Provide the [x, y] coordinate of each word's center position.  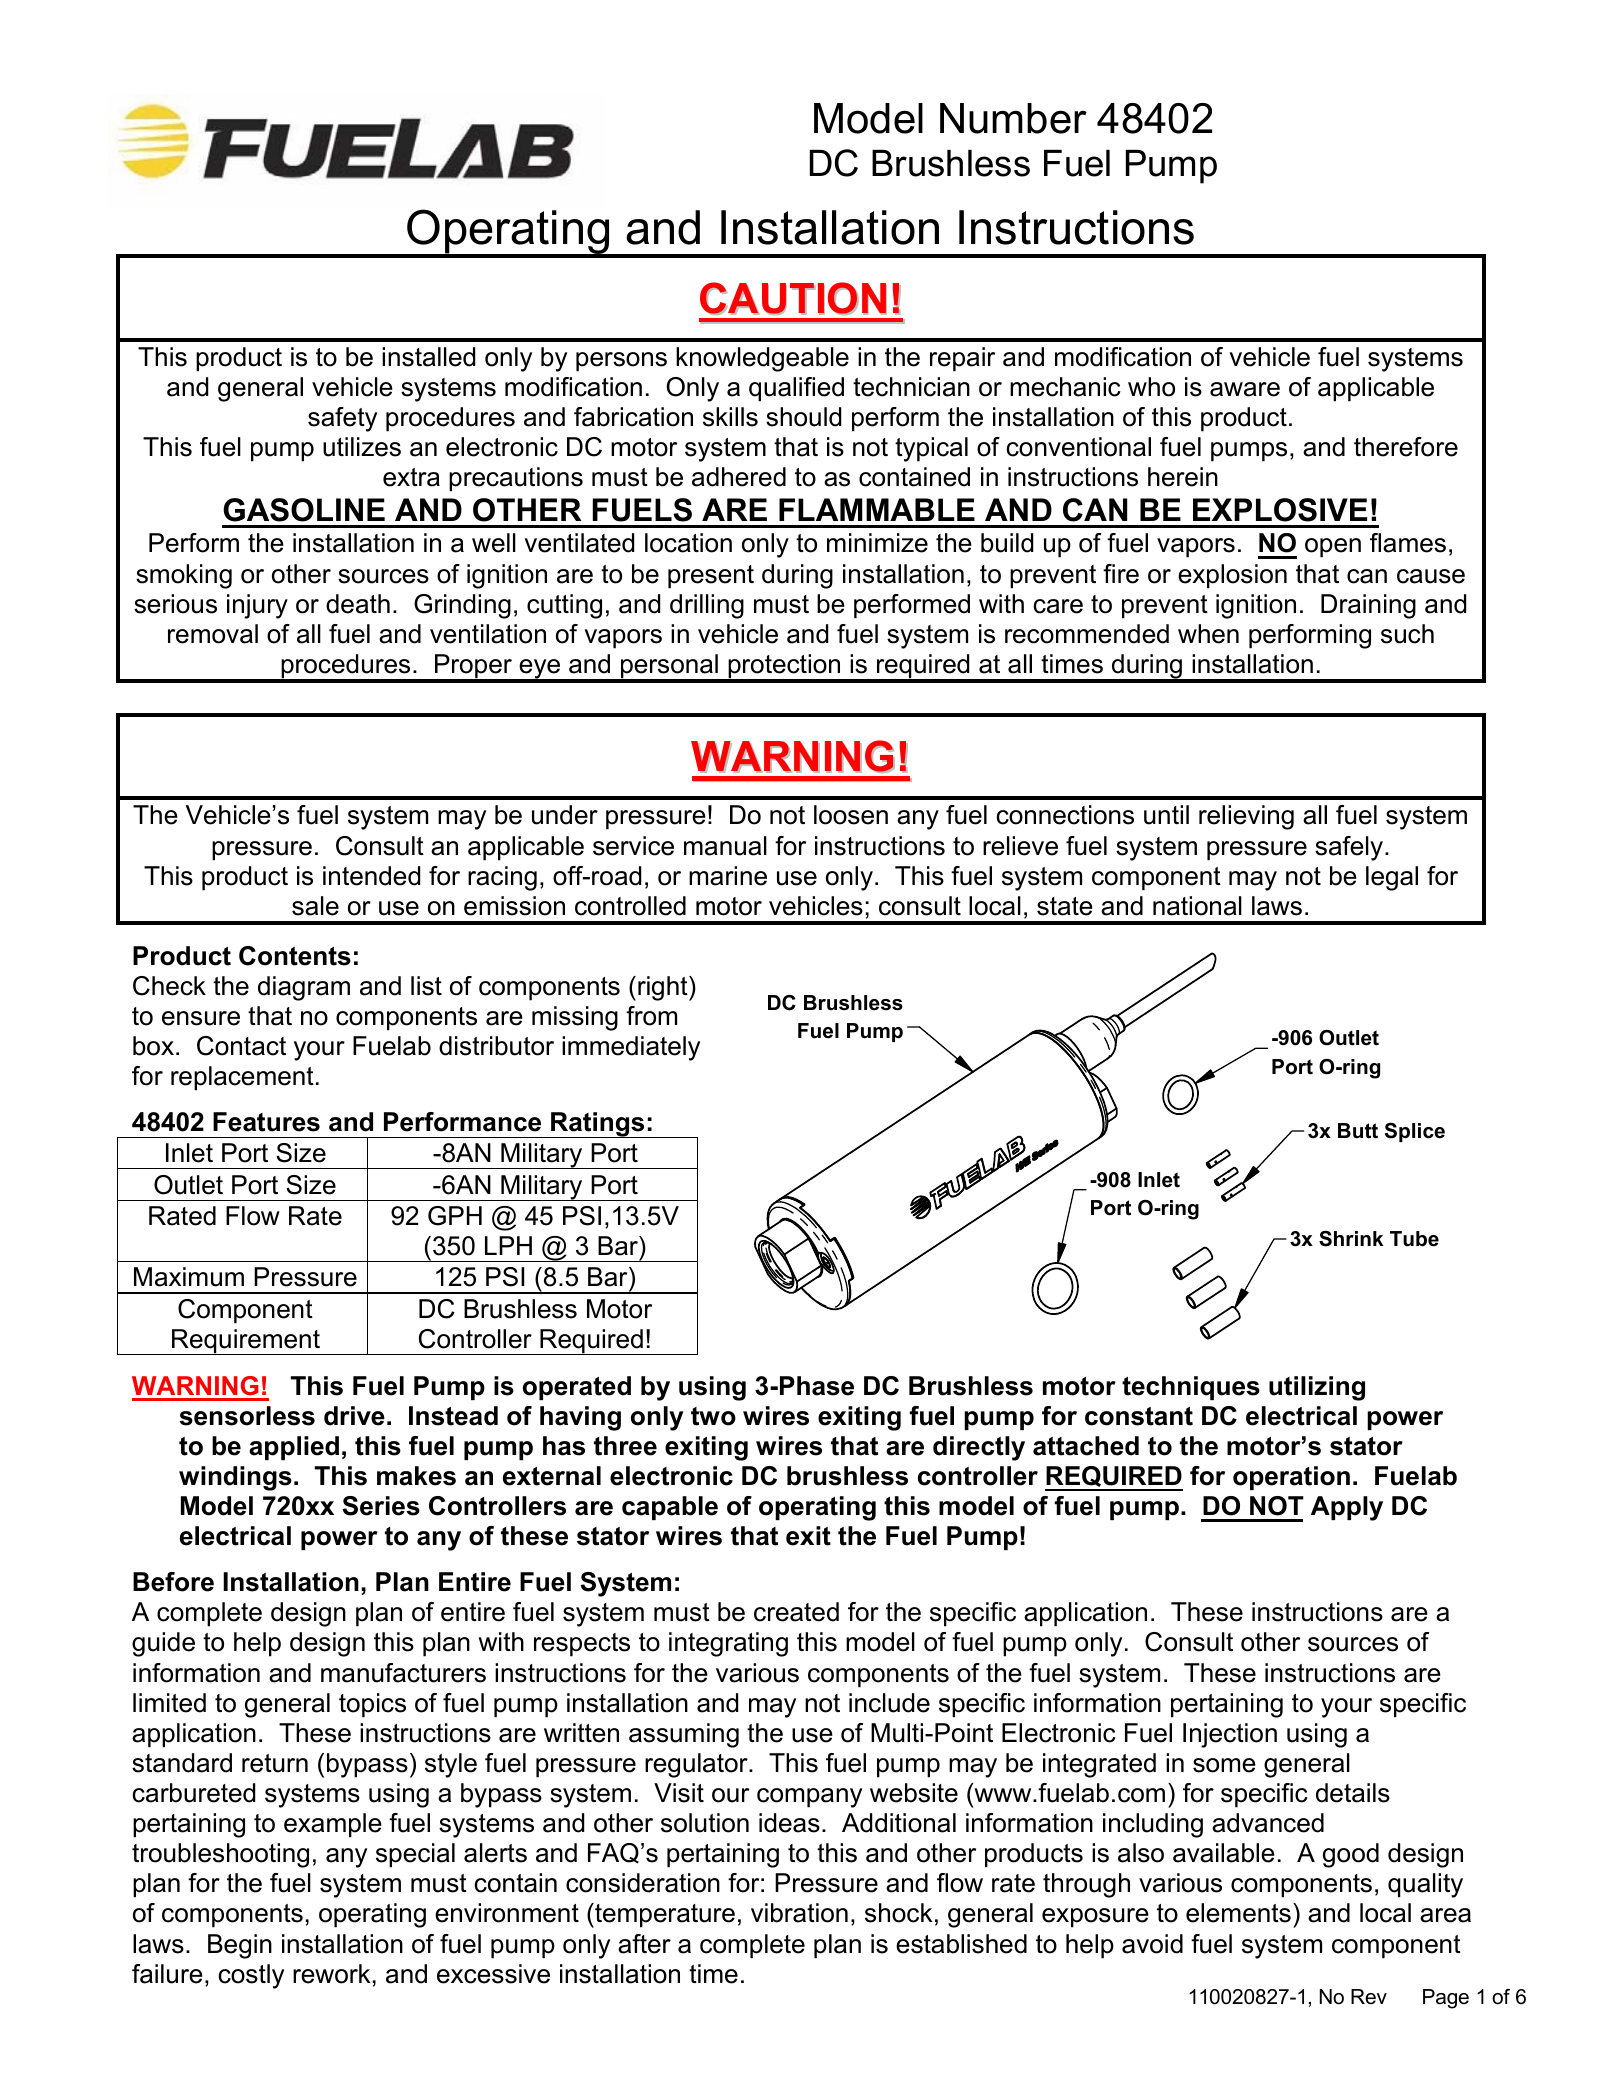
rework [332, 1974]
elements [1238, 1913]
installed [428, 357]
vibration [799, 1913]
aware [1245, 389]
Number [1013, 118]
